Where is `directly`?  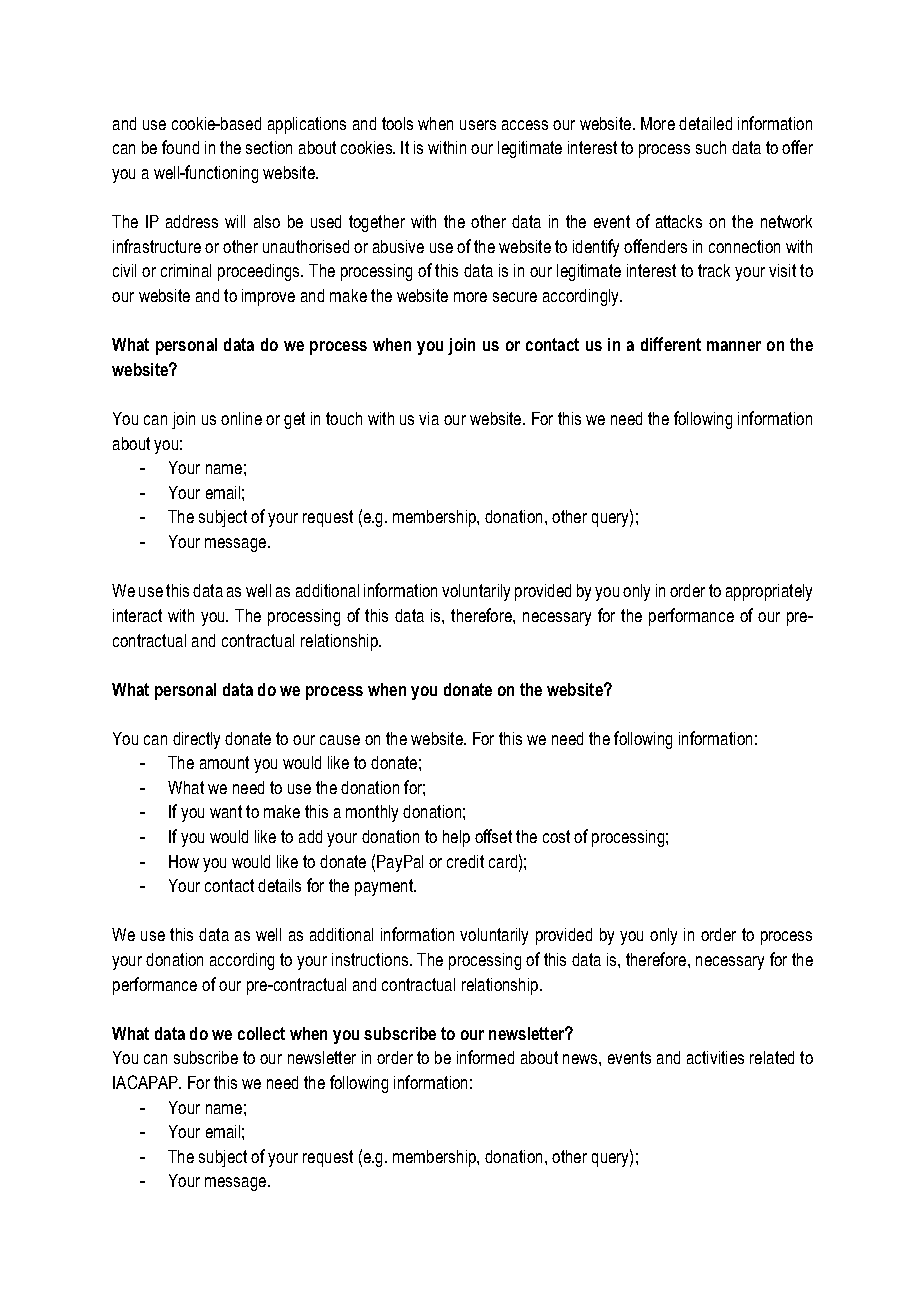 directly is located at coordinates (196, 740).
